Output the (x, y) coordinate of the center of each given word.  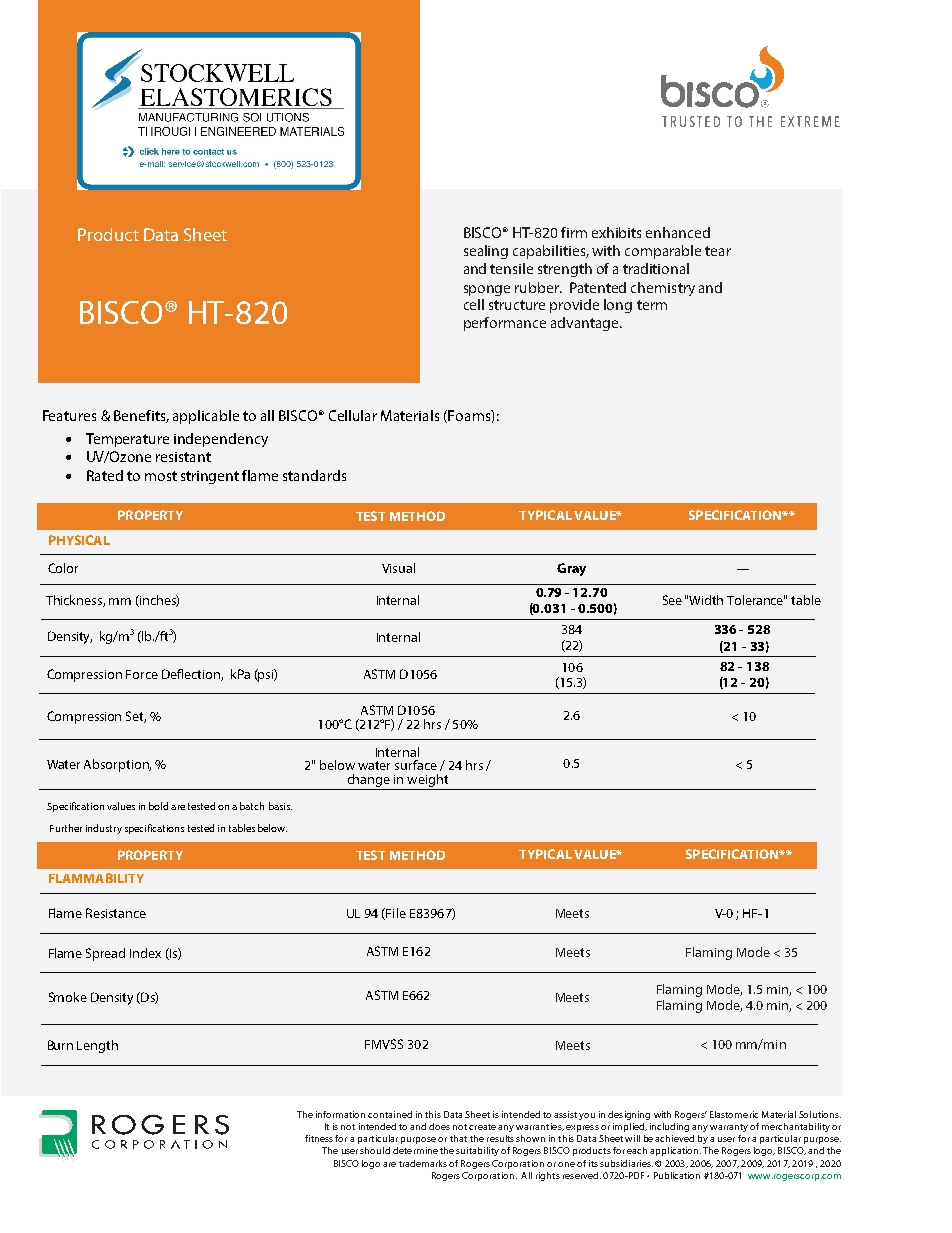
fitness (319, 1138)
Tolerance (756, 600)
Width (706, 600)
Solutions (820, 1114)
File (395, 914)
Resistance (116, 913)
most (161, 476)
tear (718, 251)
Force (142, 674)
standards (314, 475)
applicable (206, 417)
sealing (486, 252)
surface (416, 765)
